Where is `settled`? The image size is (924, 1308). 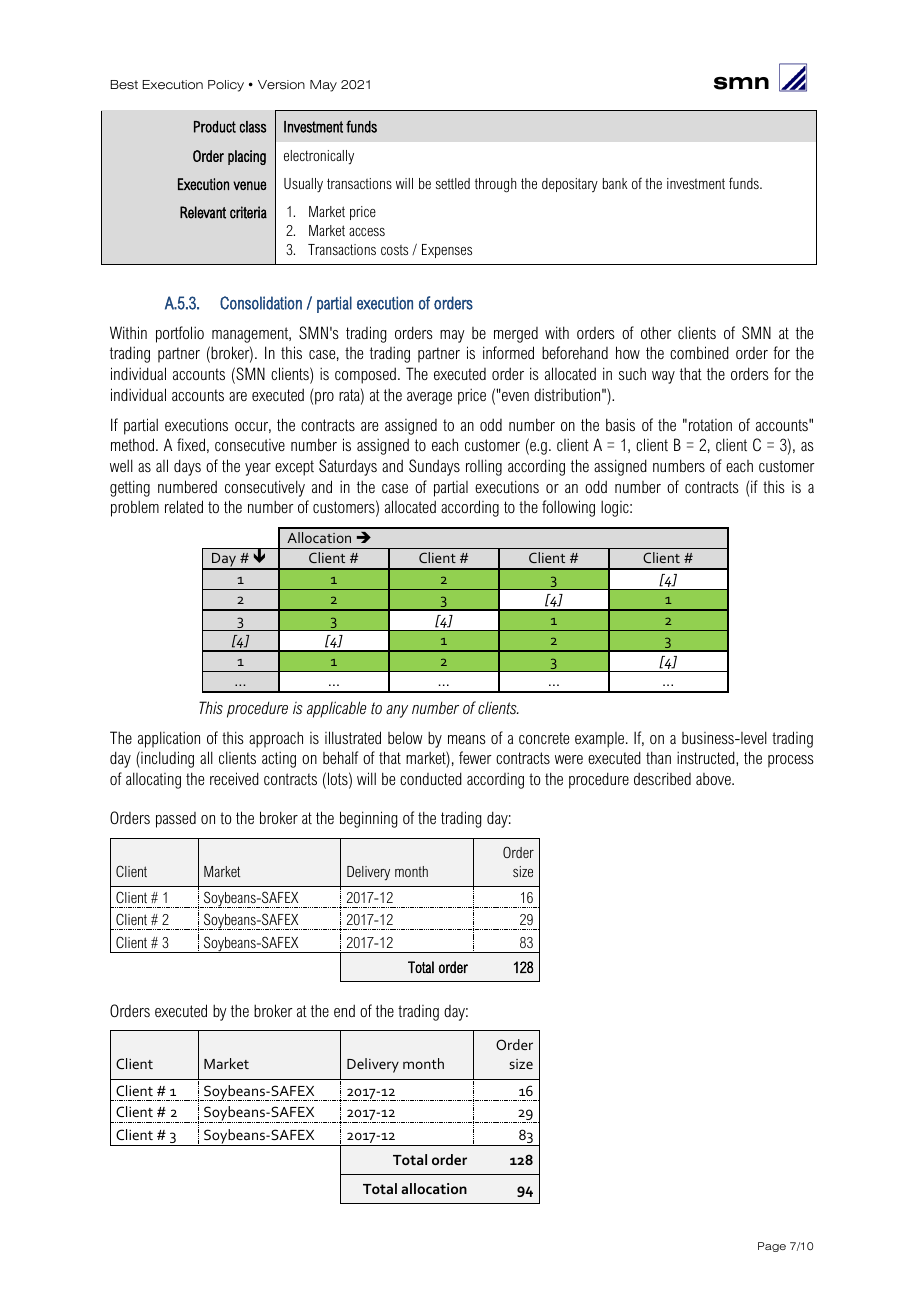 settled is located at coordinates (453, 183).
